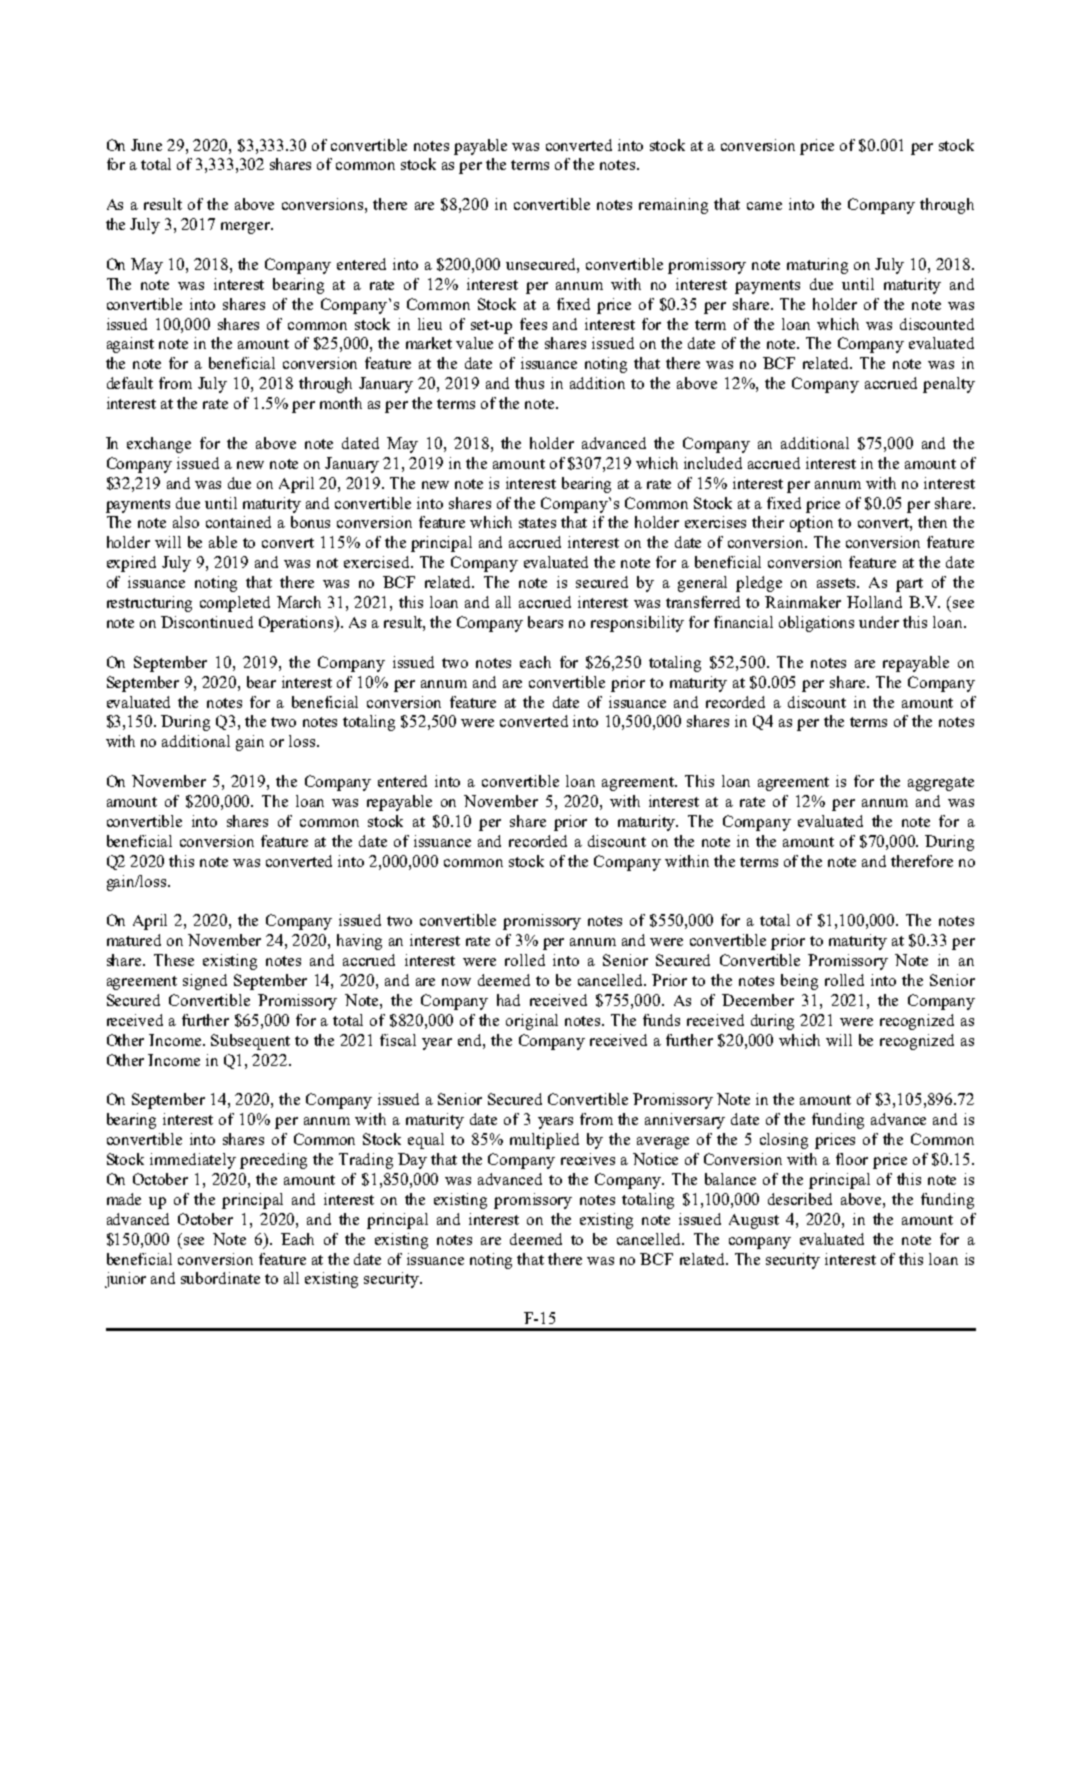 This image has width=1081, height=1780. What do you see at coordinates (764, 206) in the image?
I see `came` at bounding box center [764, 206].
